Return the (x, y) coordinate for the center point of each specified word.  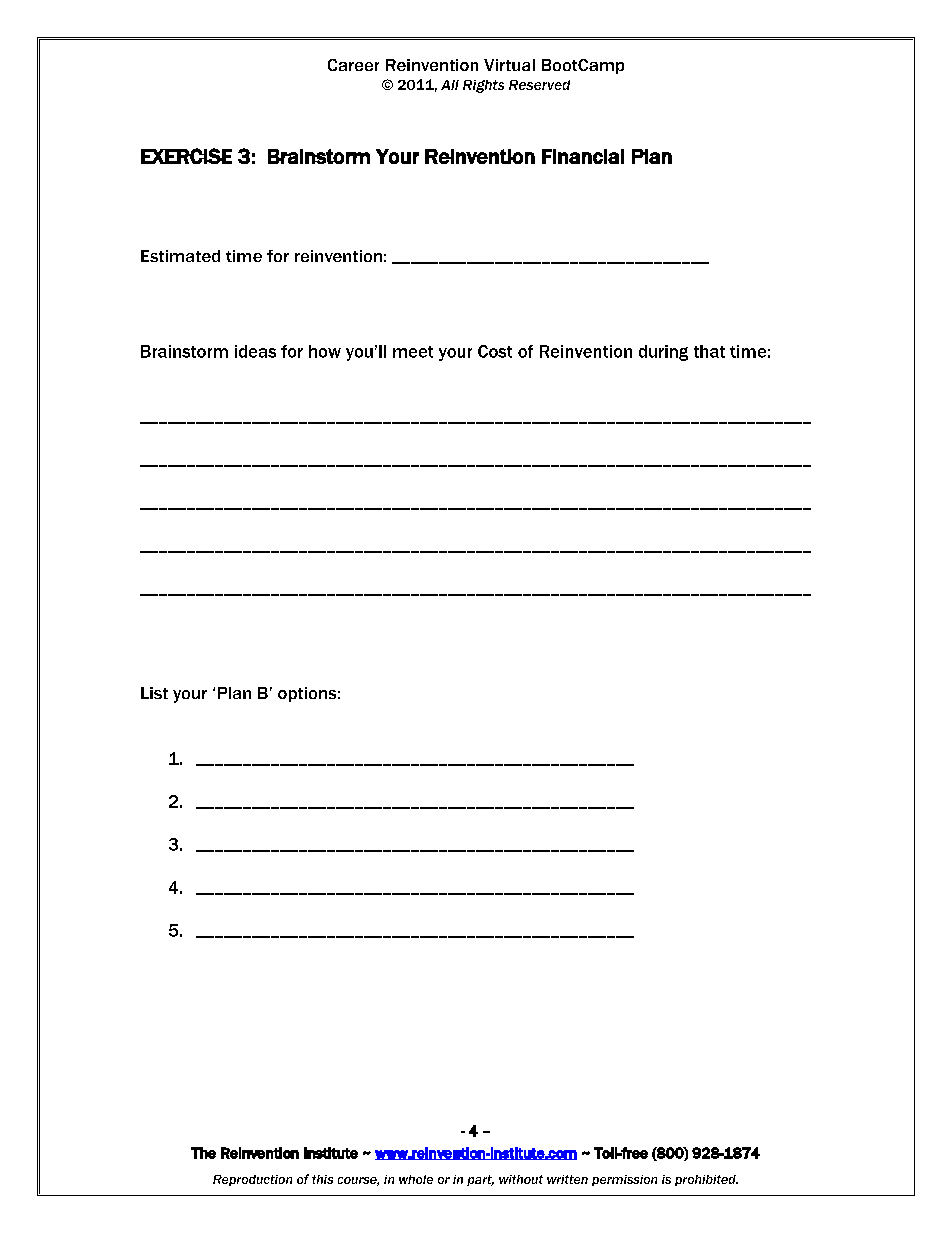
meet (413, 352)
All (450, 85)
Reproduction (252, 1180)
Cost (495, 351)
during (663, 353)
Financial (583, 156)
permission (624, 1180)
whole (416, 1179)
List (154, 693)
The (203, 1153)
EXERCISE (186, 156)
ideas (255, 351)
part (480, 1180)
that (709, 351)
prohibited (706, 1180)
